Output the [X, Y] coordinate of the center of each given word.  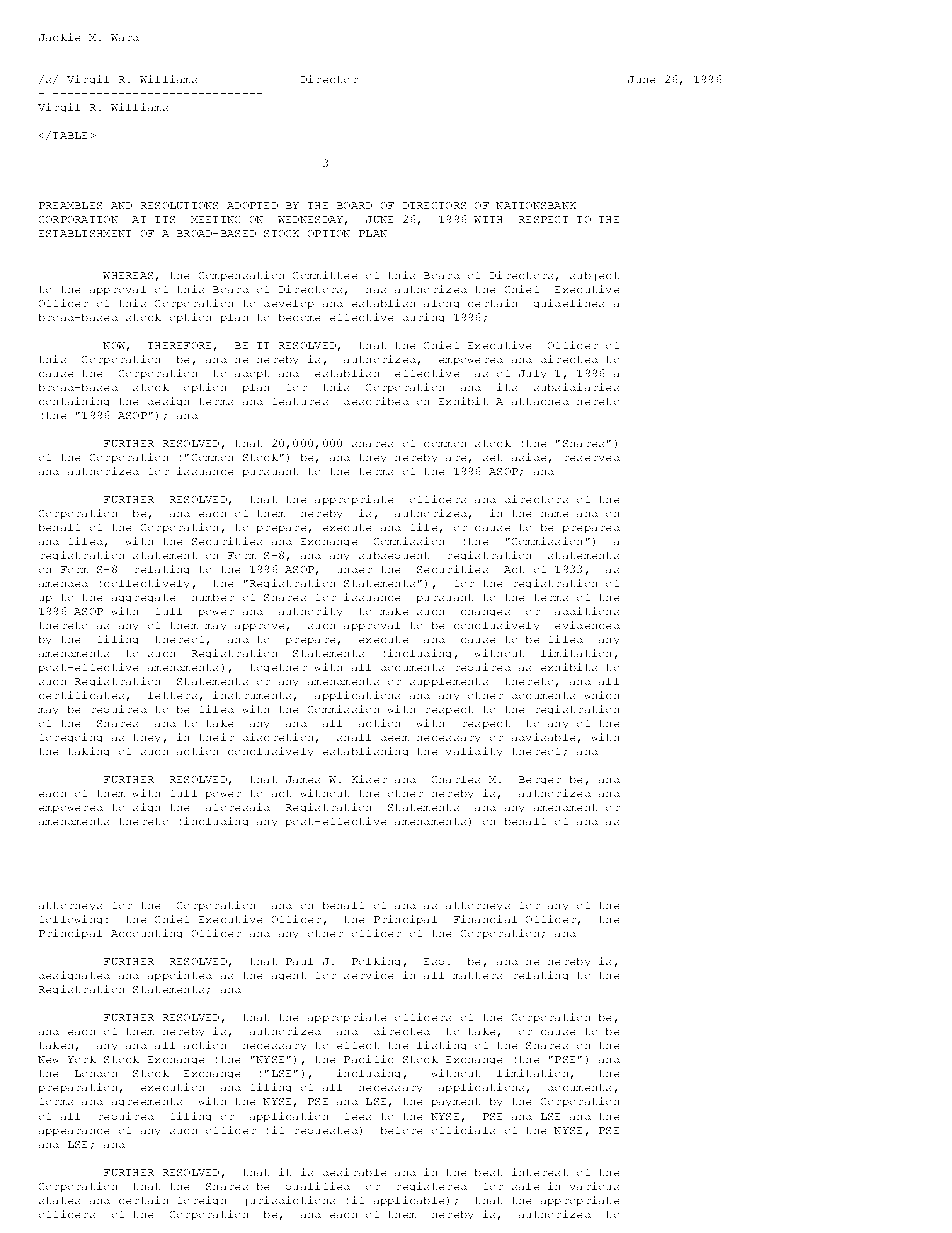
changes [485, 613]
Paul [299, 961]
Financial [485, 919]
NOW [114, 345]
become [299, 317]
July [532, 374]
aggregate [143, 598]
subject [594, 276]
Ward [125, 37]
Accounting [146, 933]
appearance [74, 1132]
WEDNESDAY [310, 219]
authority [310, 611]
